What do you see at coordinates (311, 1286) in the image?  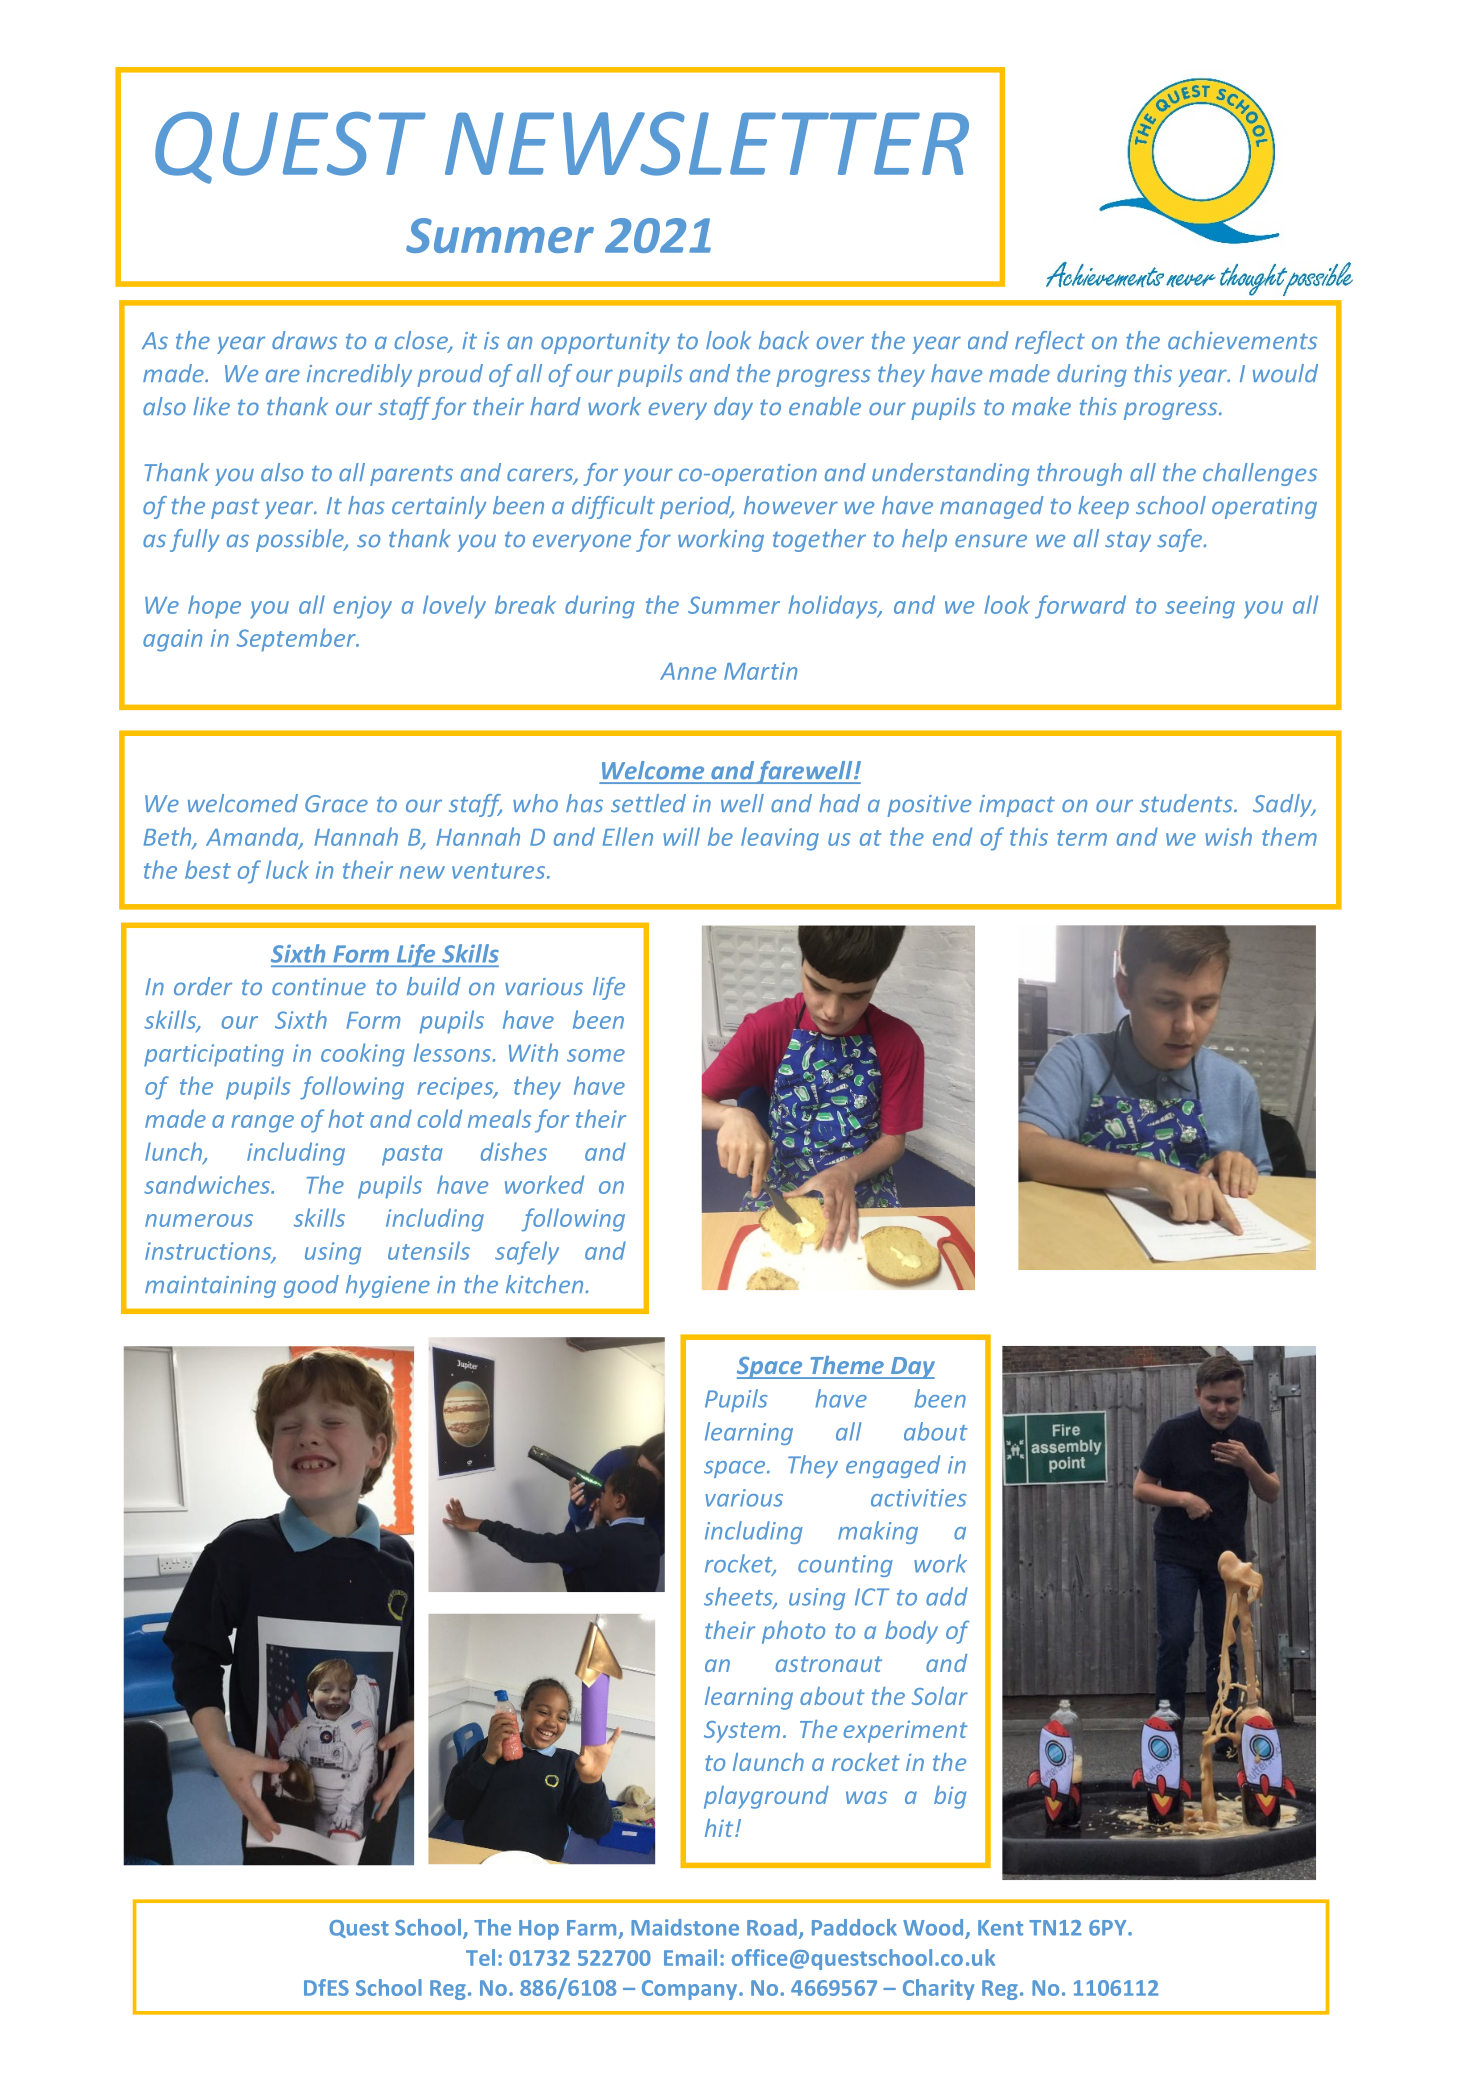 I see `good` at bounding box center [311, 1286].
